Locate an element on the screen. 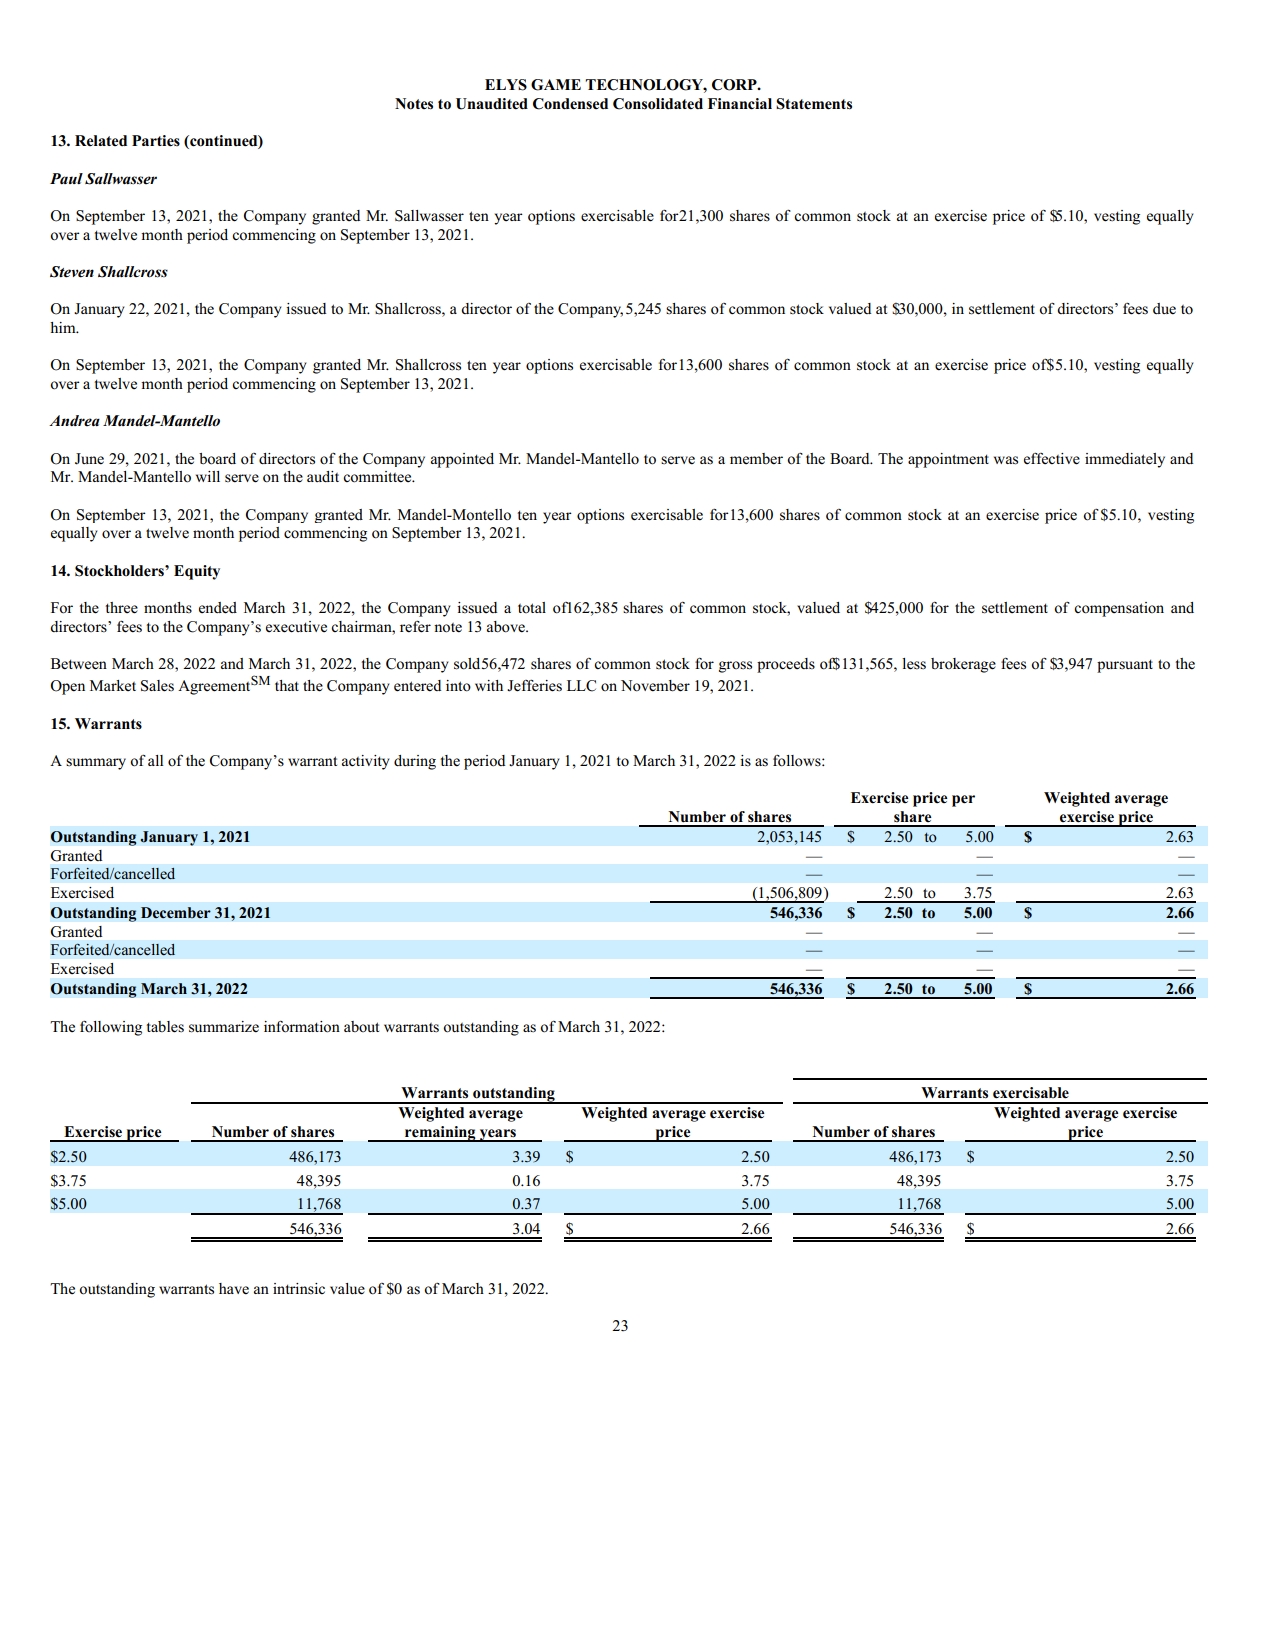 The height and width of the screenshot is (1643, 1270). effective is located at coordinates (1052, 459).
